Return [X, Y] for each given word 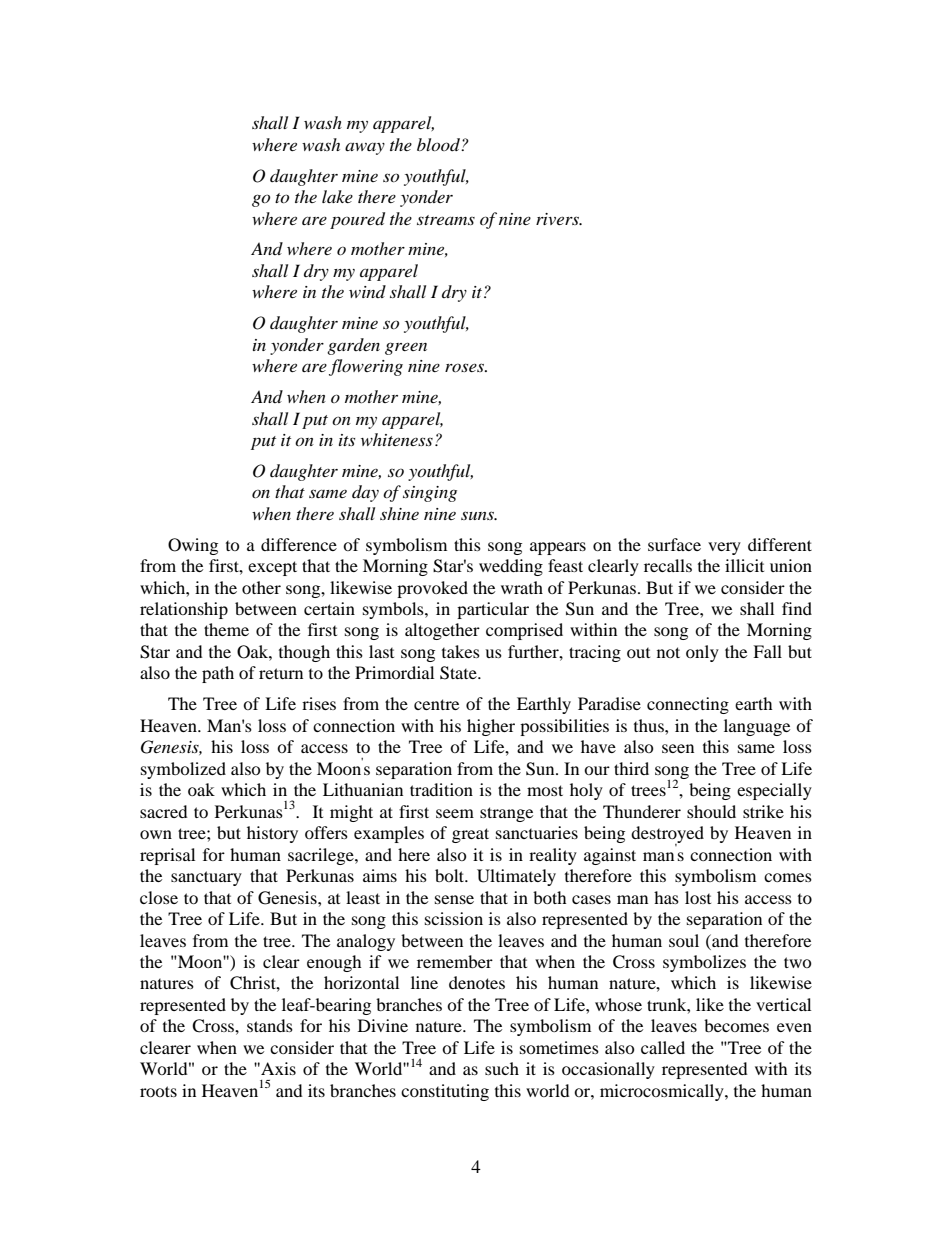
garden [353, 346]
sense [454, 899]
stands [270, 1025]
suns [478, 515]
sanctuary [206, 878]
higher [491, 727]
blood [439, 144]
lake [337, 196]
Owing [193, 546]
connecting [688, 705]
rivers [558, 219]
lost [698, 897]
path [218, 674]
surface [674, 544]
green [406, 348]
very [724, 548]
